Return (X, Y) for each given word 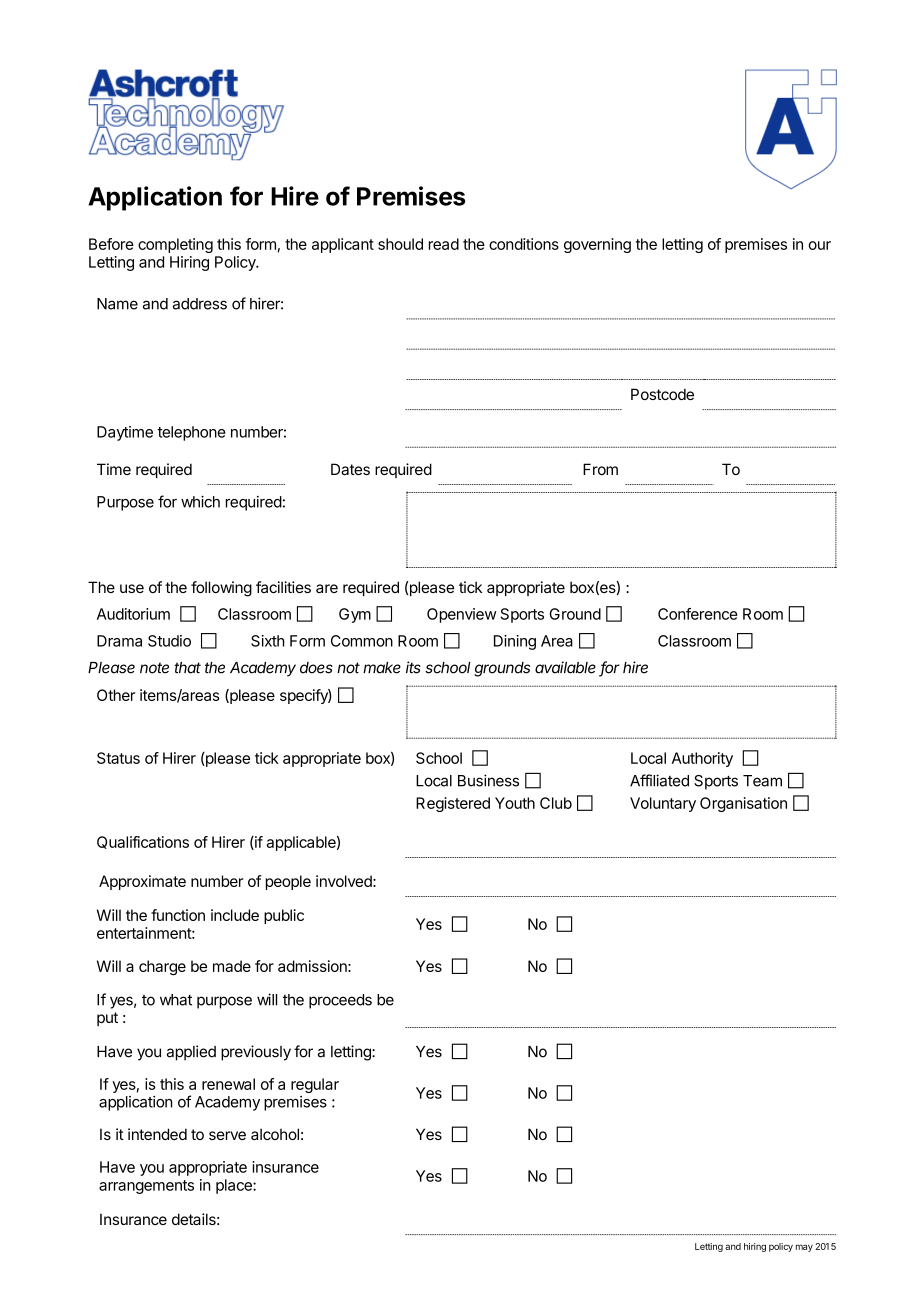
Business (488, 780)
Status (118, 758)
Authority (702, 759)
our (819, 245)
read (444, 244)
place (235, 1186)
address (200, 304)
